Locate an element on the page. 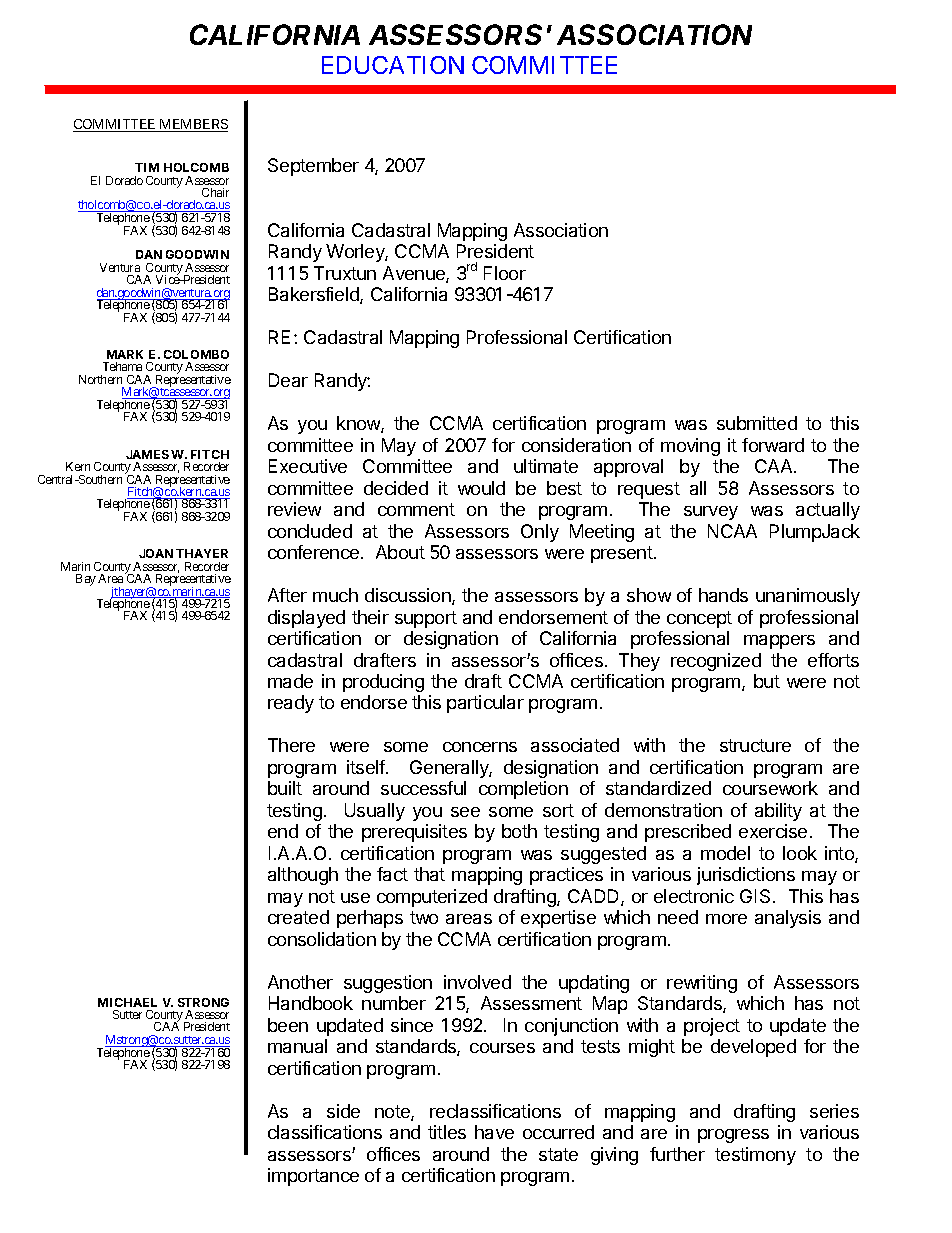  titles is located at coordinates (447, 1132).
